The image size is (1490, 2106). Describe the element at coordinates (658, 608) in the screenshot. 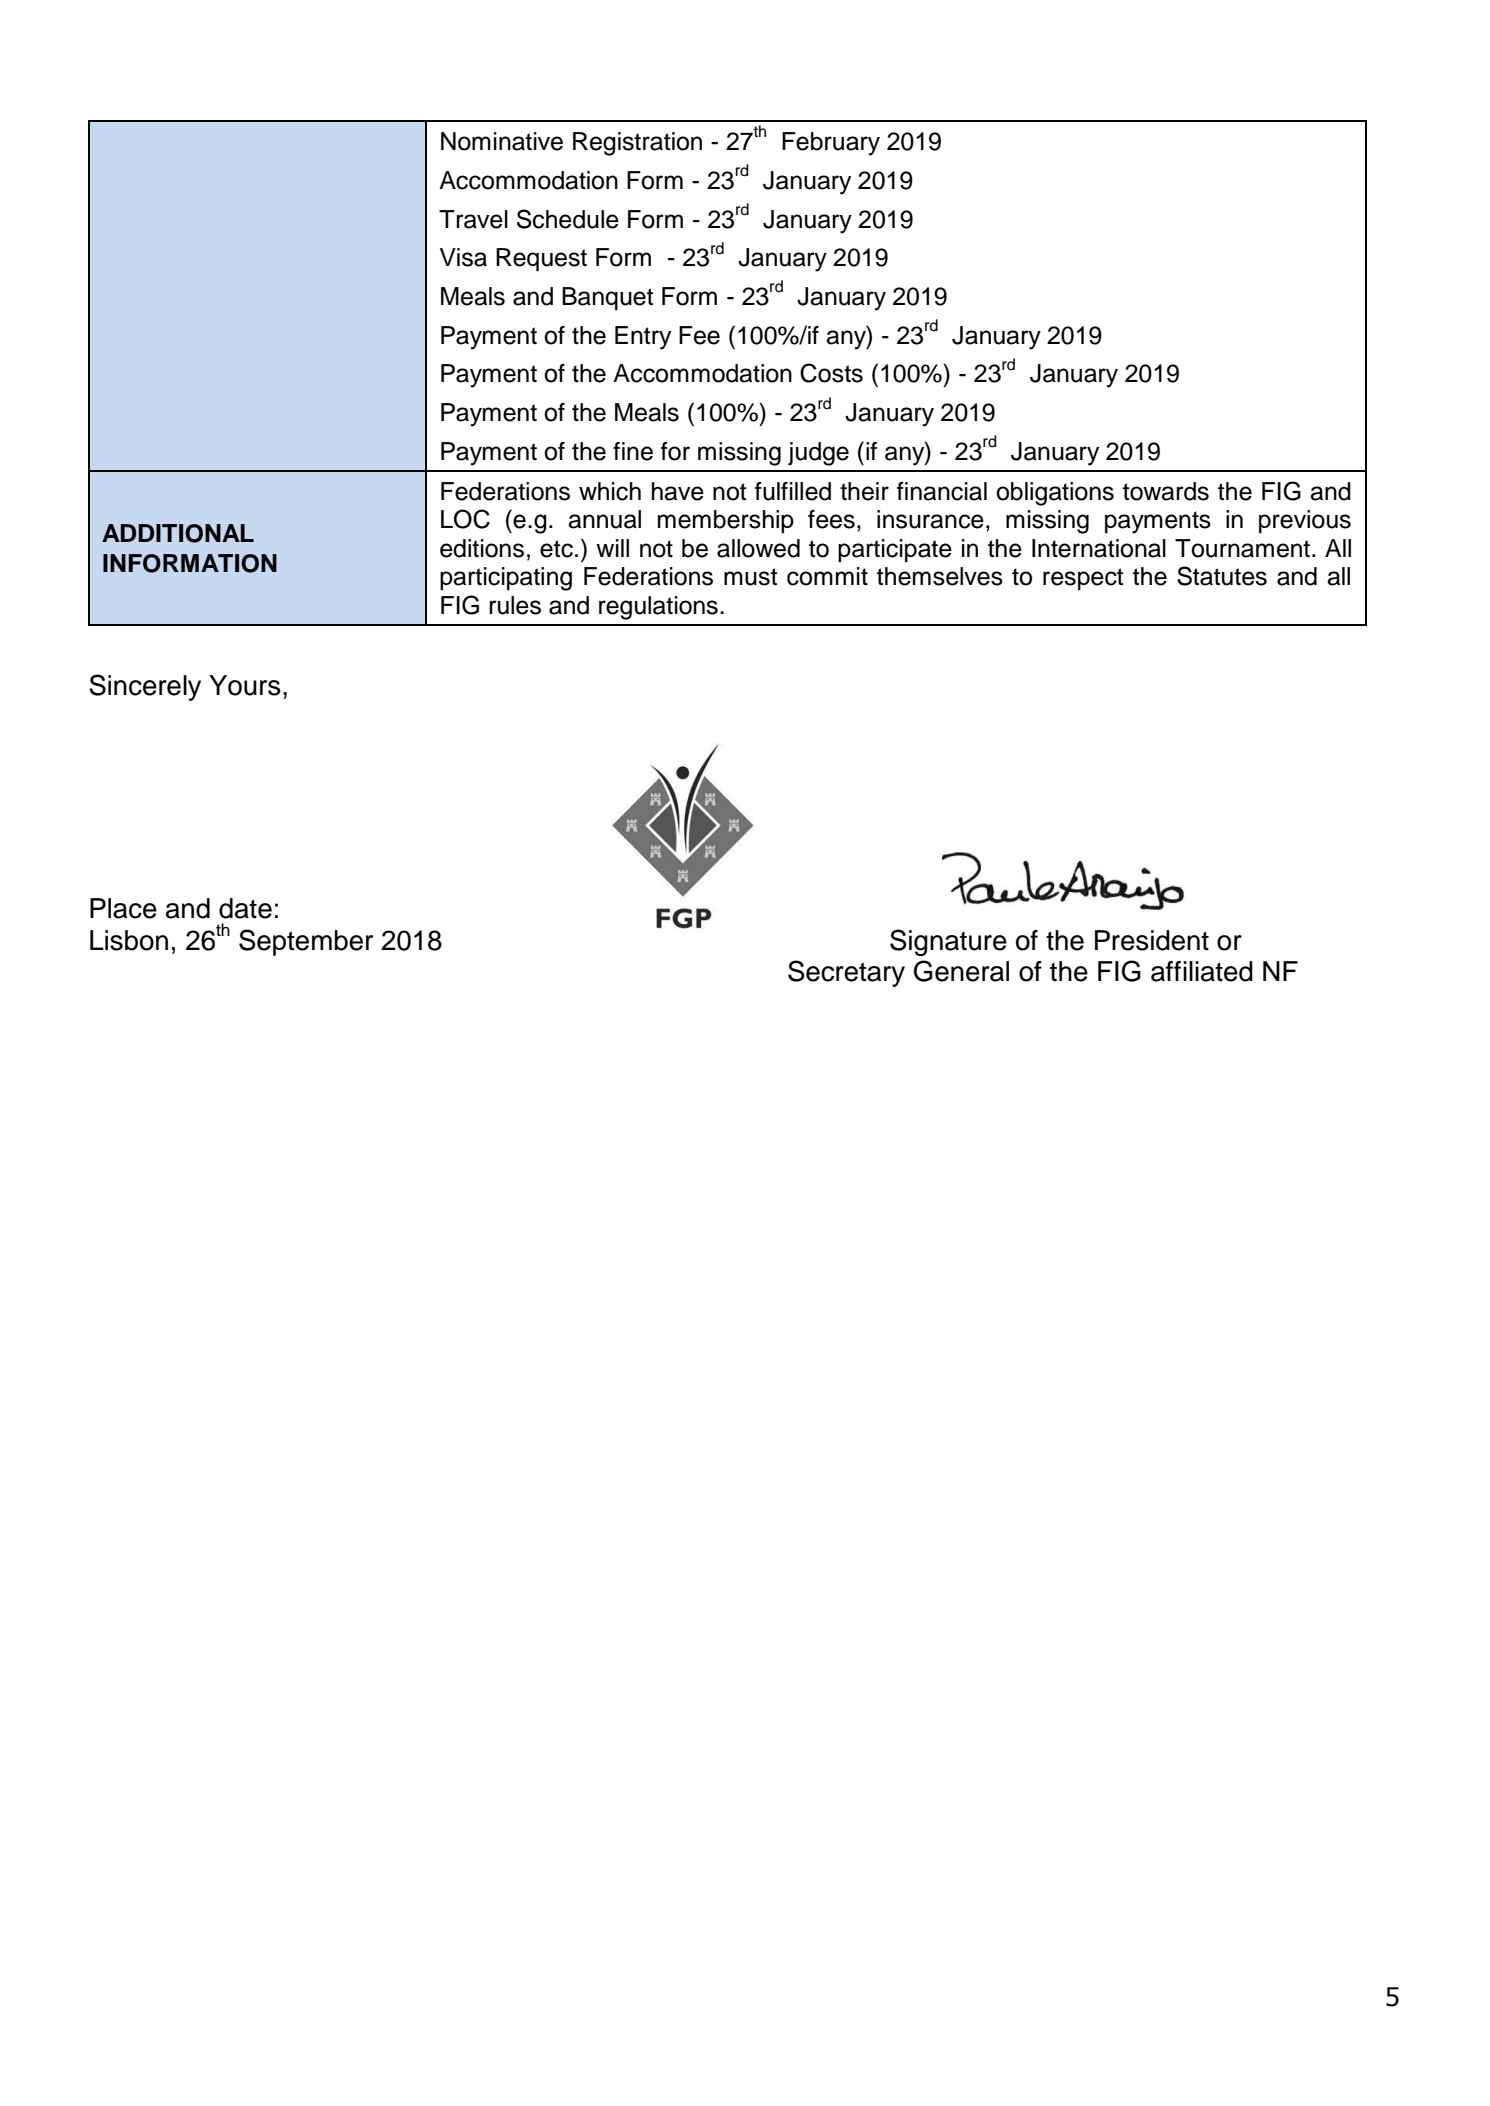

I see `regulations` at that location.
